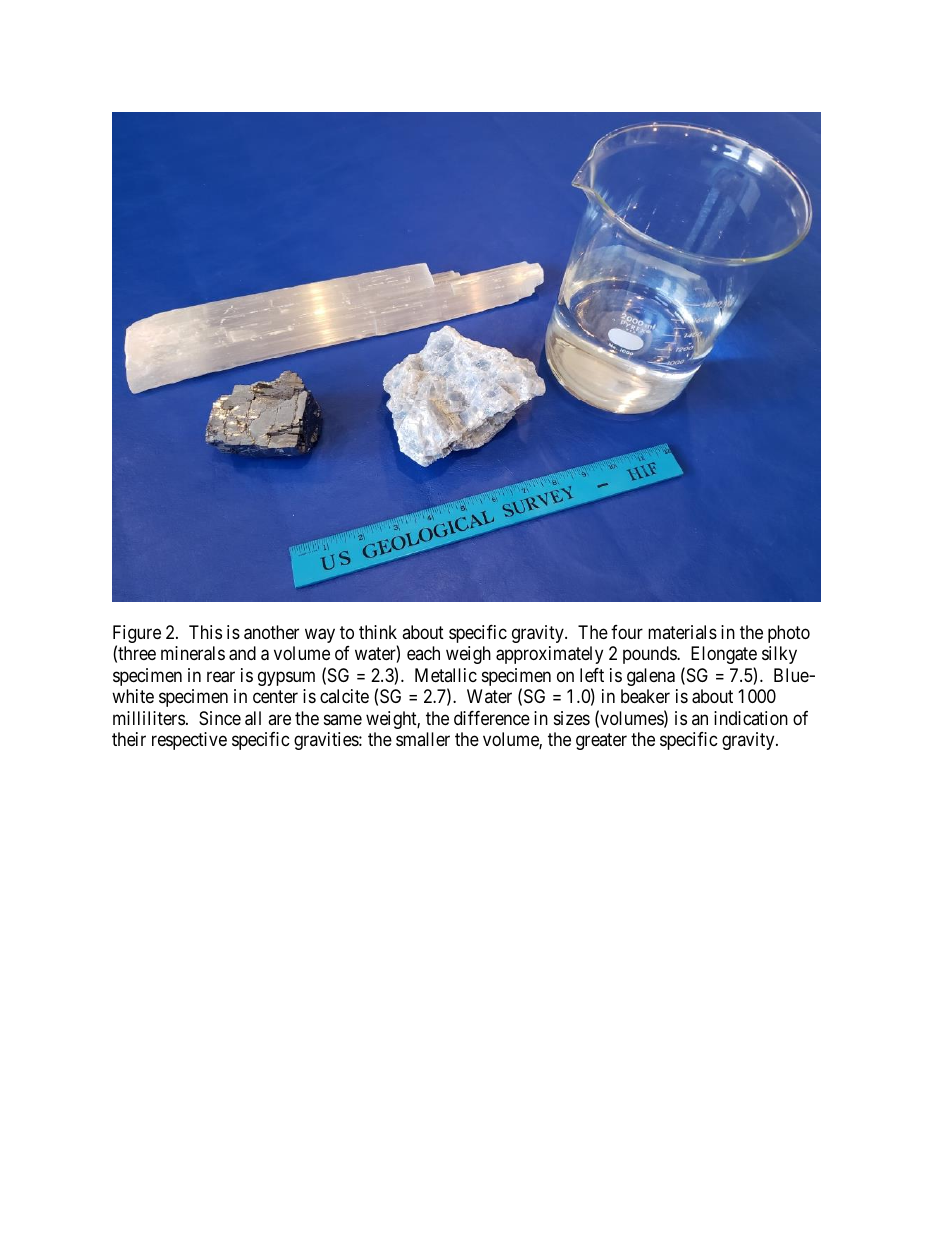 This image has height=1233, width=952. What do you see at coordinates (220, 718) in the image?
I see `Since` at bounding box center [220, 718].
